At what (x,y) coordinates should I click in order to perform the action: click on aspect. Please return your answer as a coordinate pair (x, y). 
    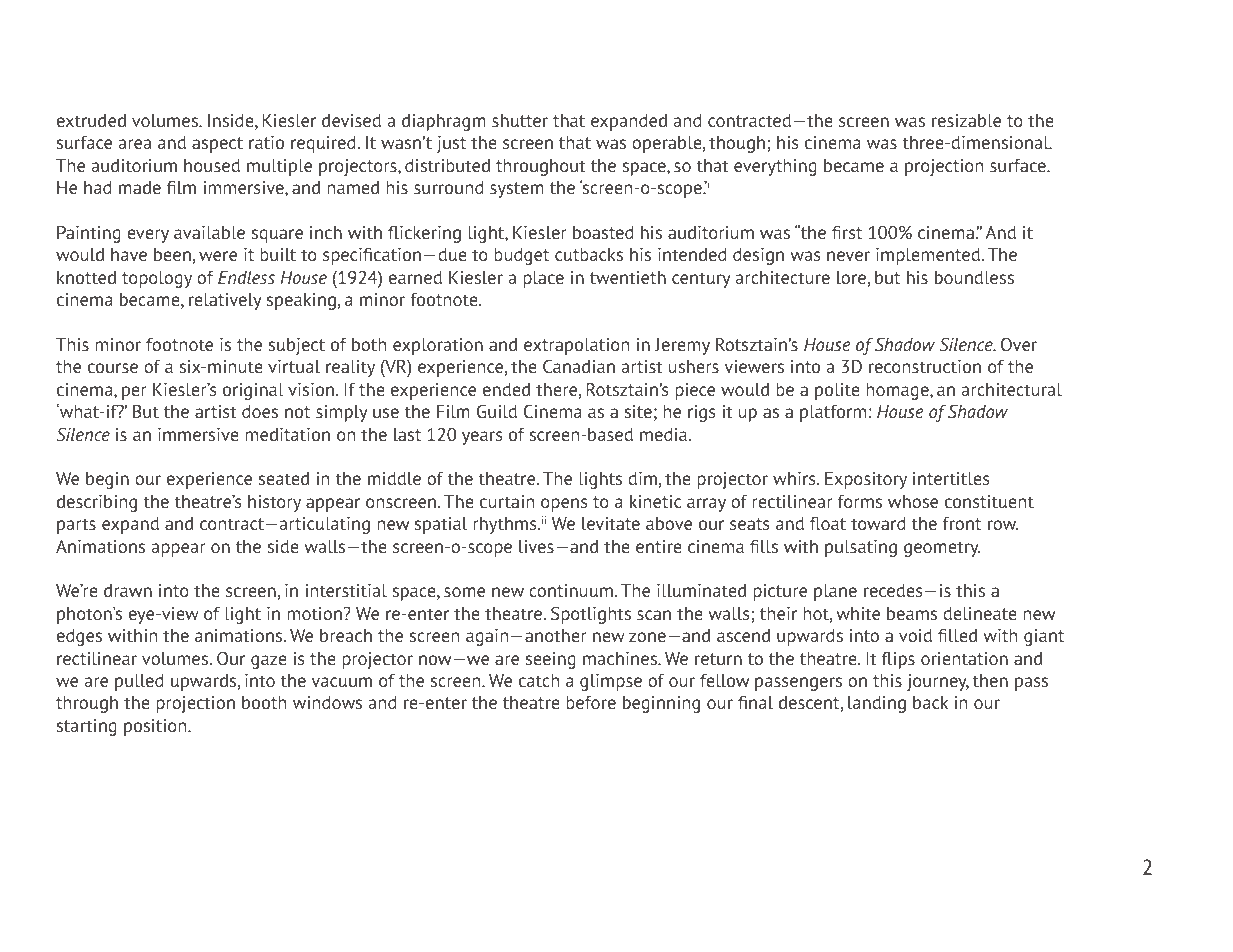
    Looking at the image, I should click on (217, 145).
